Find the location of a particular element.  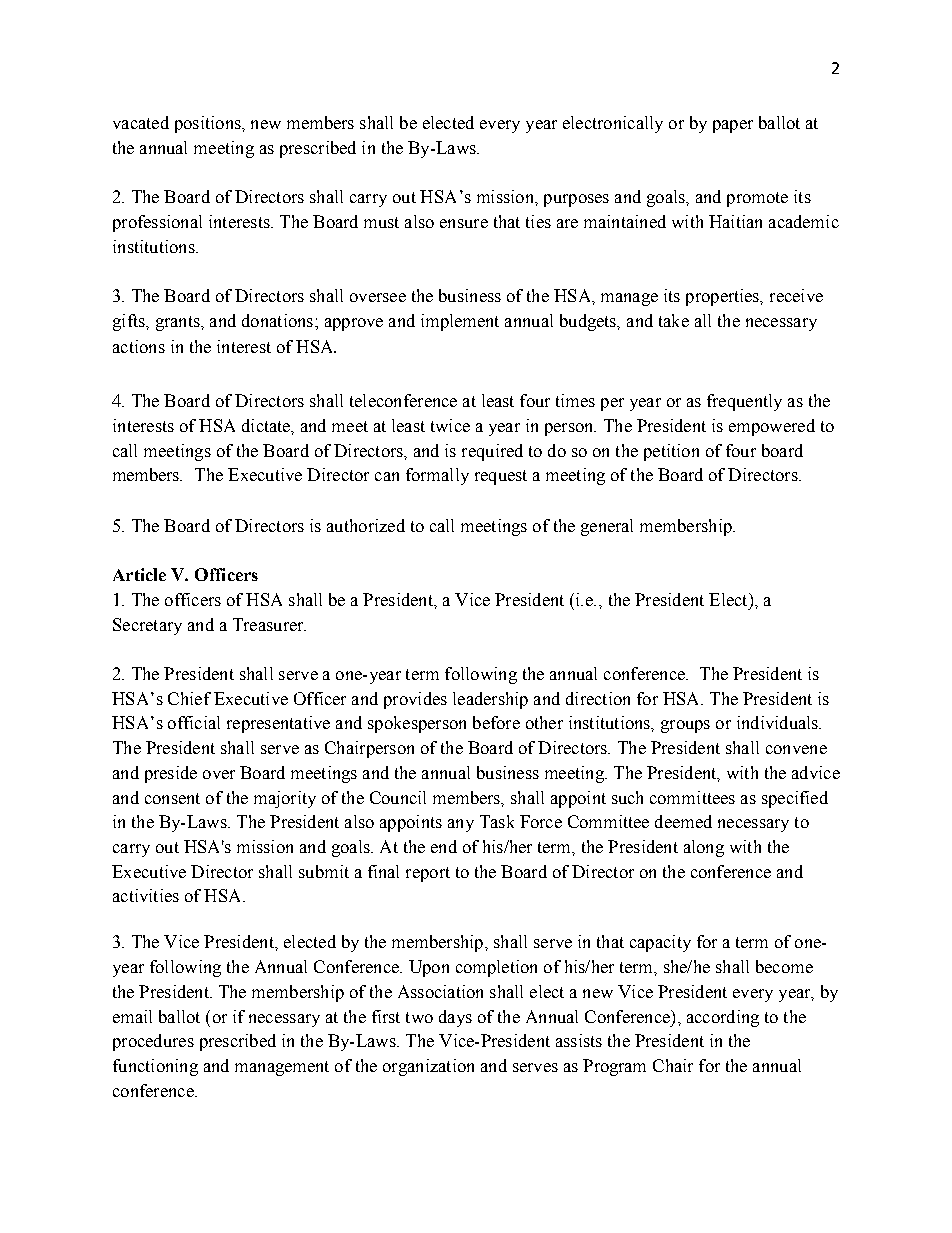

paper is located at coordinates (733, 126).
